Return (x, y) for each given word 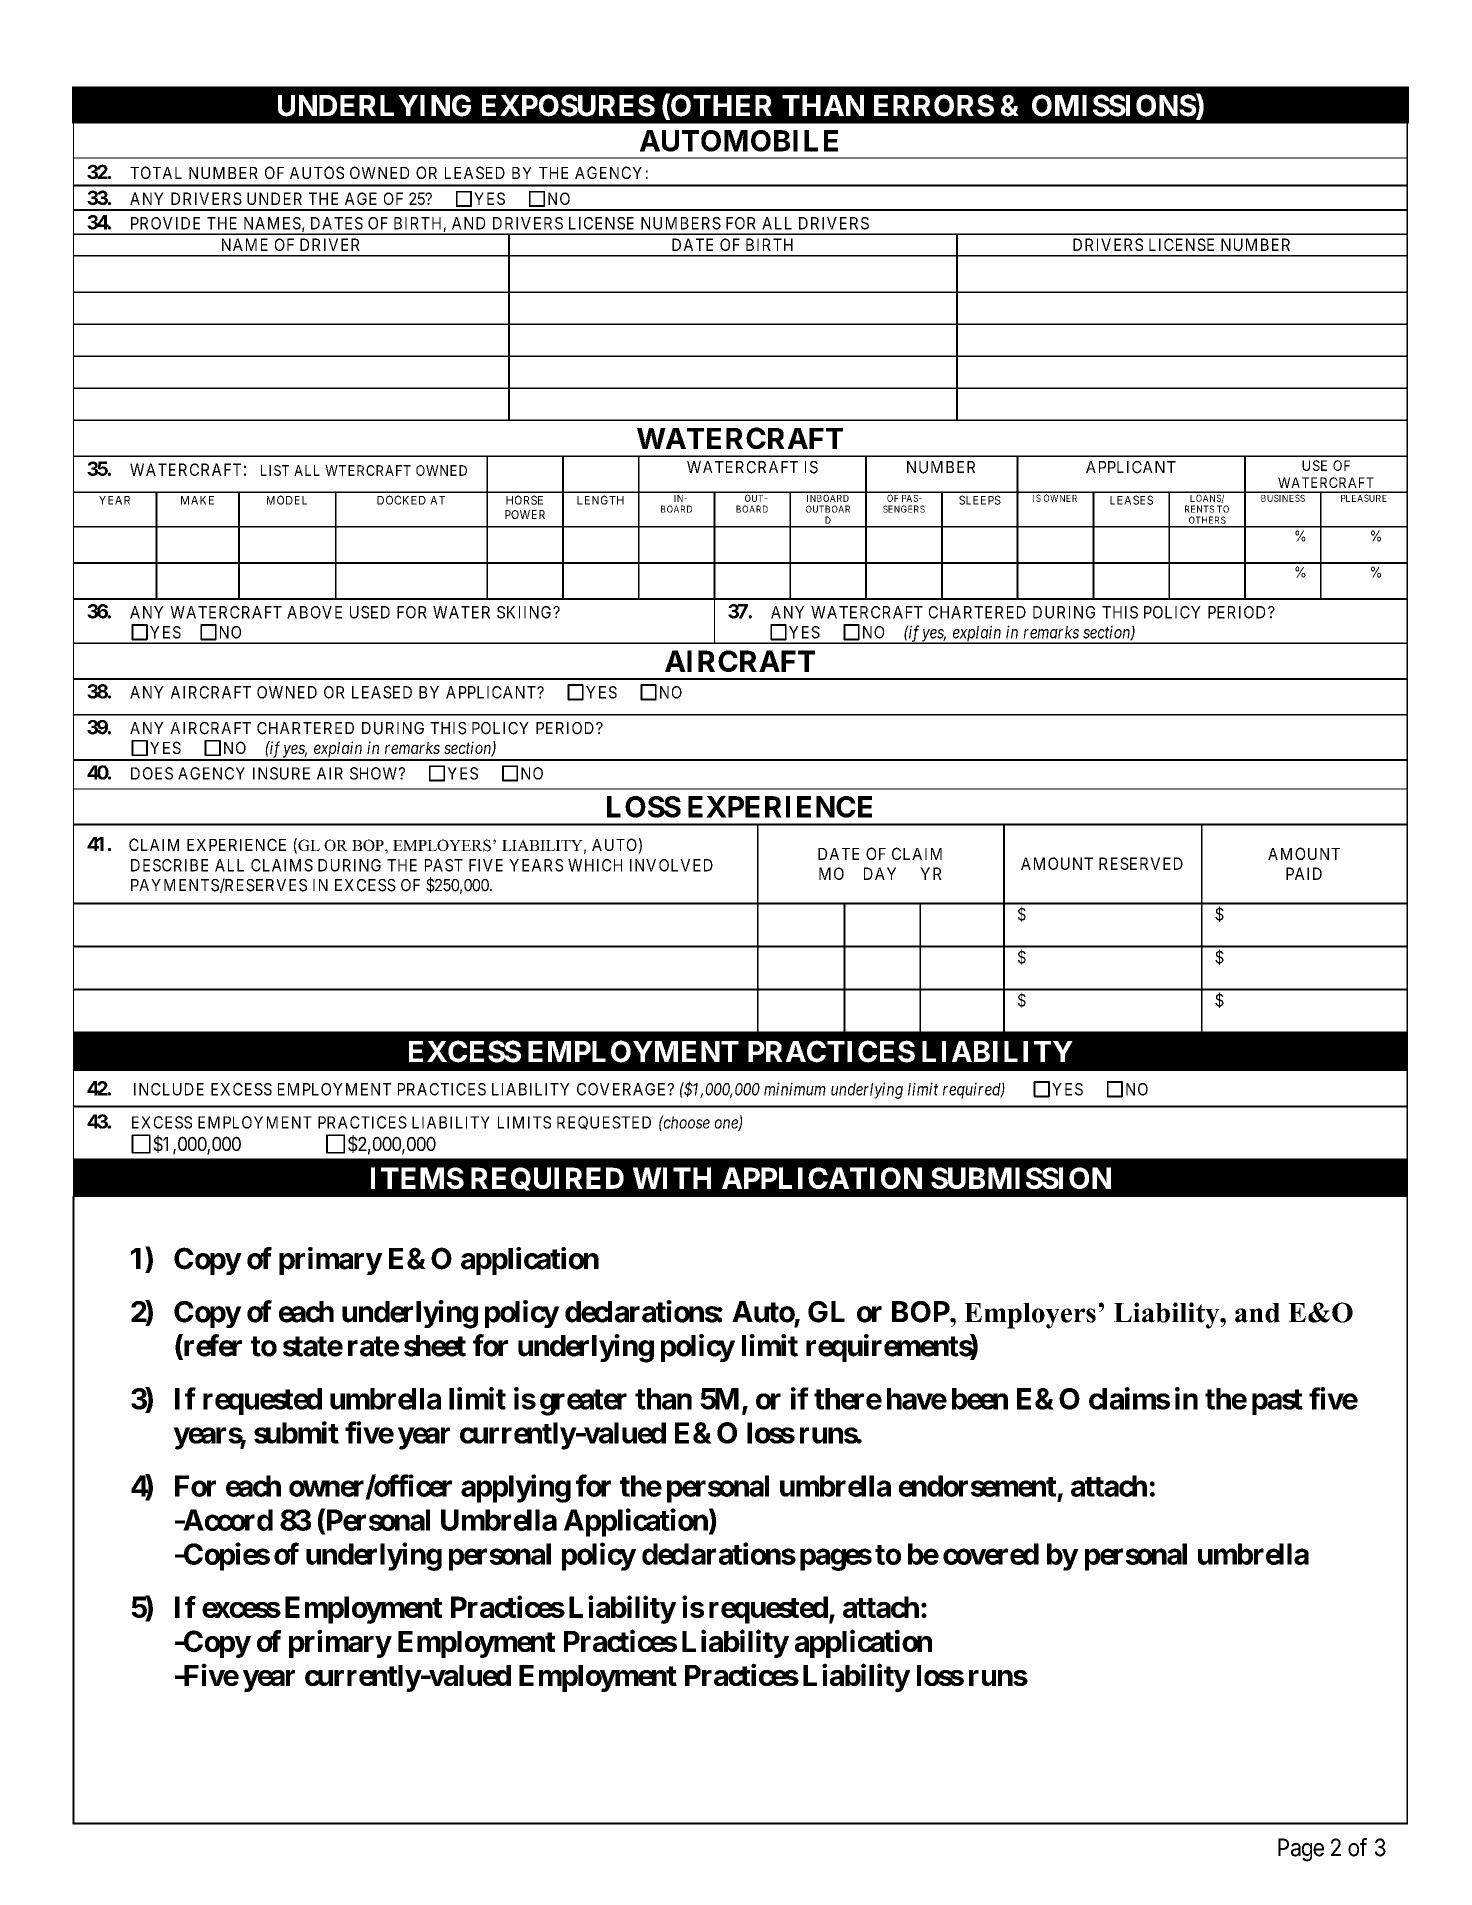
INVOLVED (671, 865)
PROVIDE (165, 223)
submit (296, 1432)
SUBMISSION (1021, 1178)
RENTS (1199, 509)
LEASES (1131, 500)
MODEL (287, 500)
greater (583, 1402)
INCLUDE (169, 1089)
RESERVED (1141, 863)
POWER (525, 514)
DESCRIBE (169, 865)
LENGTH (600, 500)
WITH (672, 1178)
